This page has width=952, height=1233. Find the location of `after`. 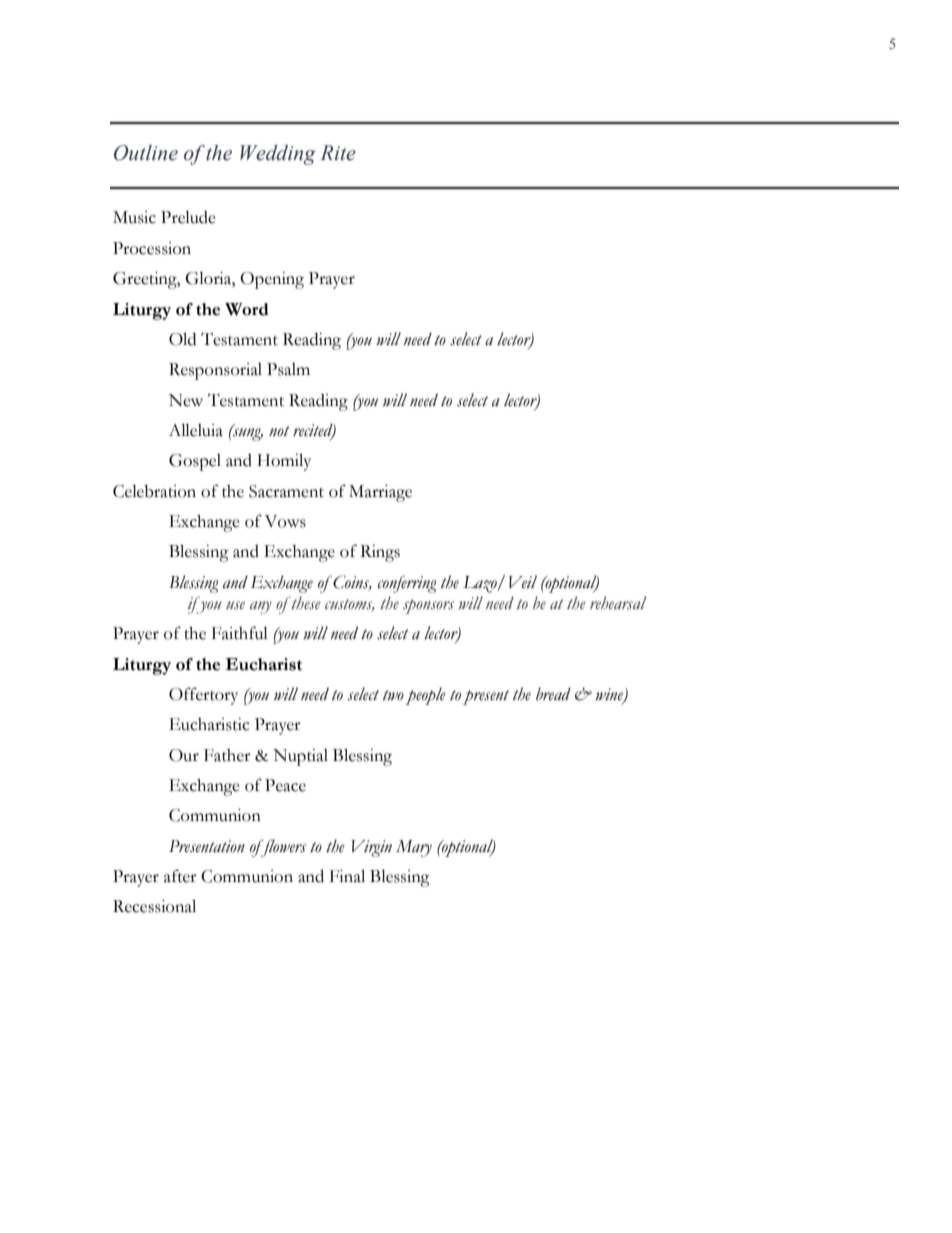

after is located at coordinates (180, 876).
